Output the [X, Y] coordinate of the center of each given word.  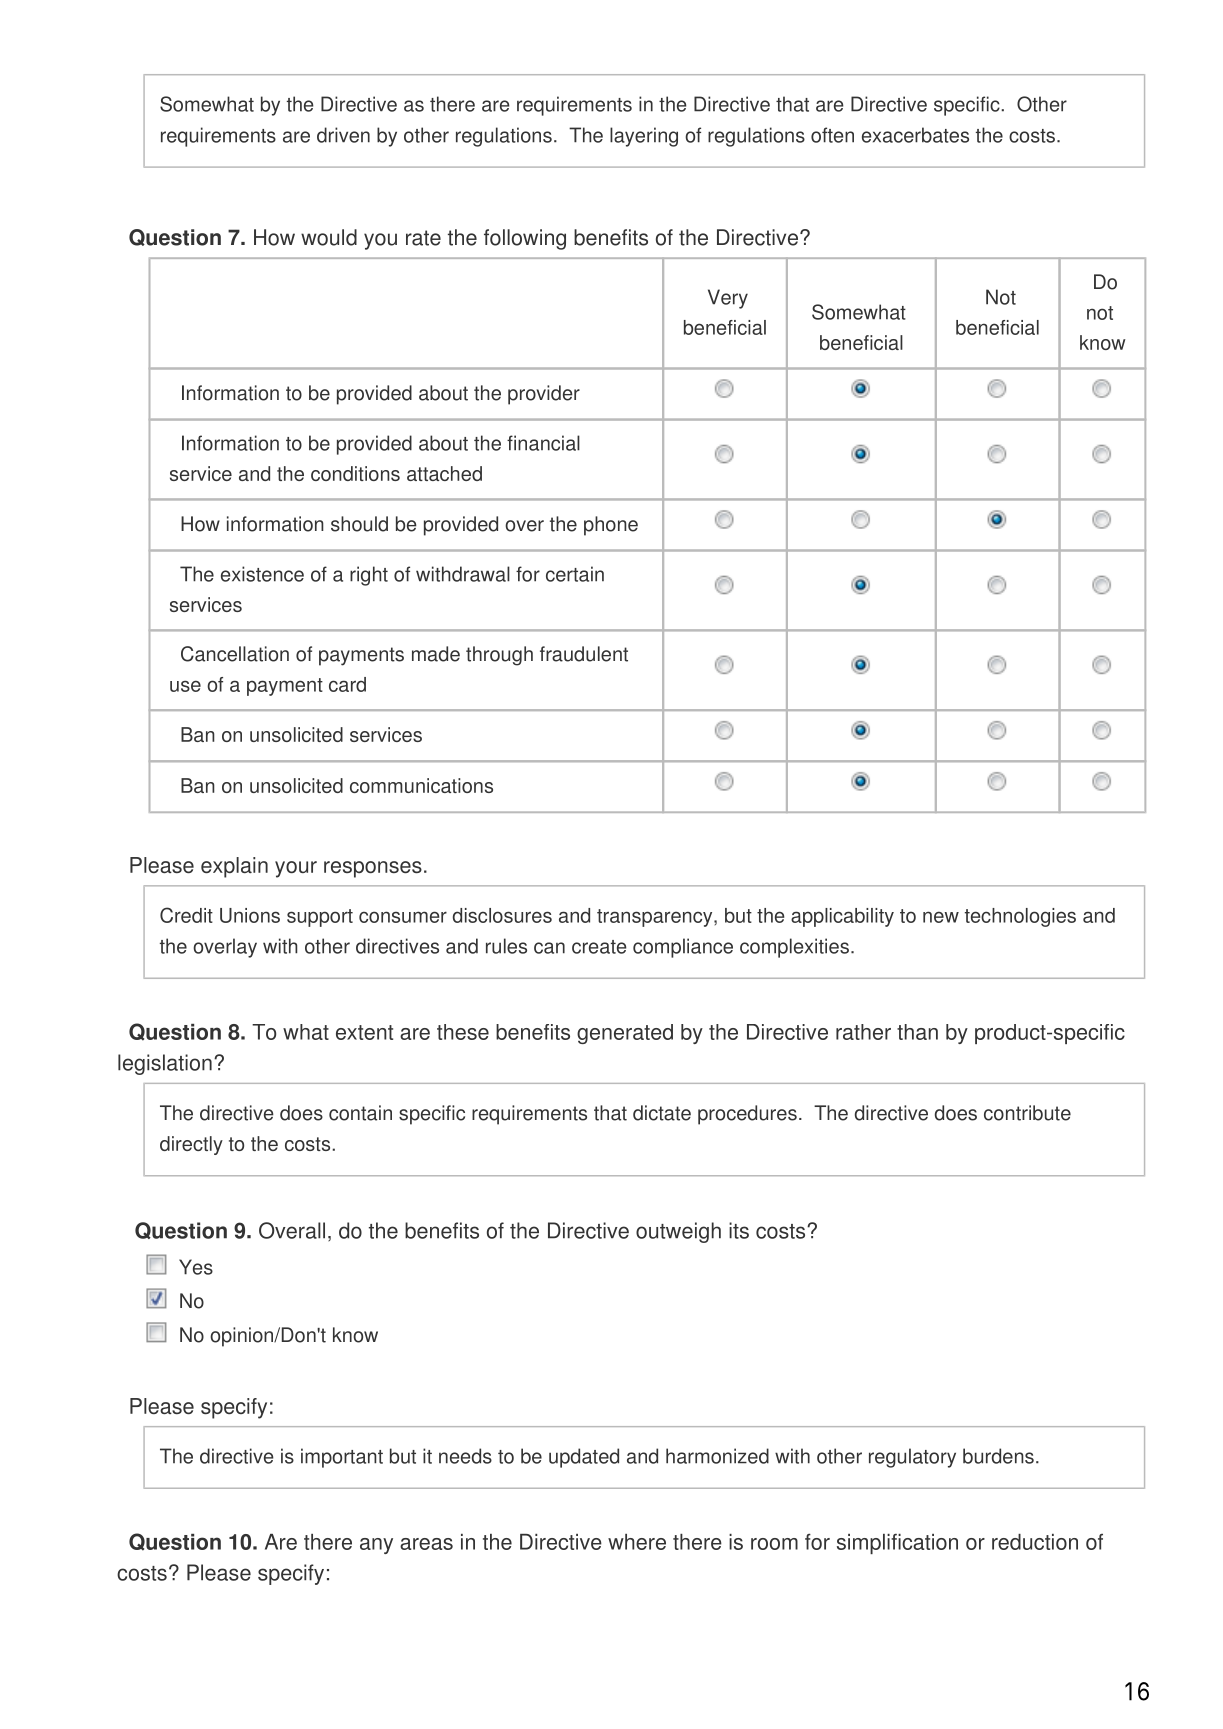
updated [584, 1458]
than [917, 1032]
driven [343, 135]
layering [644, 137]
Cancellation [235, 654]
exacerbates [915, 135]
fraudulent [584, 654]
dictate [662, 1113]
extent [364, 1032]
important [342, 1458]
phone [611, 526]
